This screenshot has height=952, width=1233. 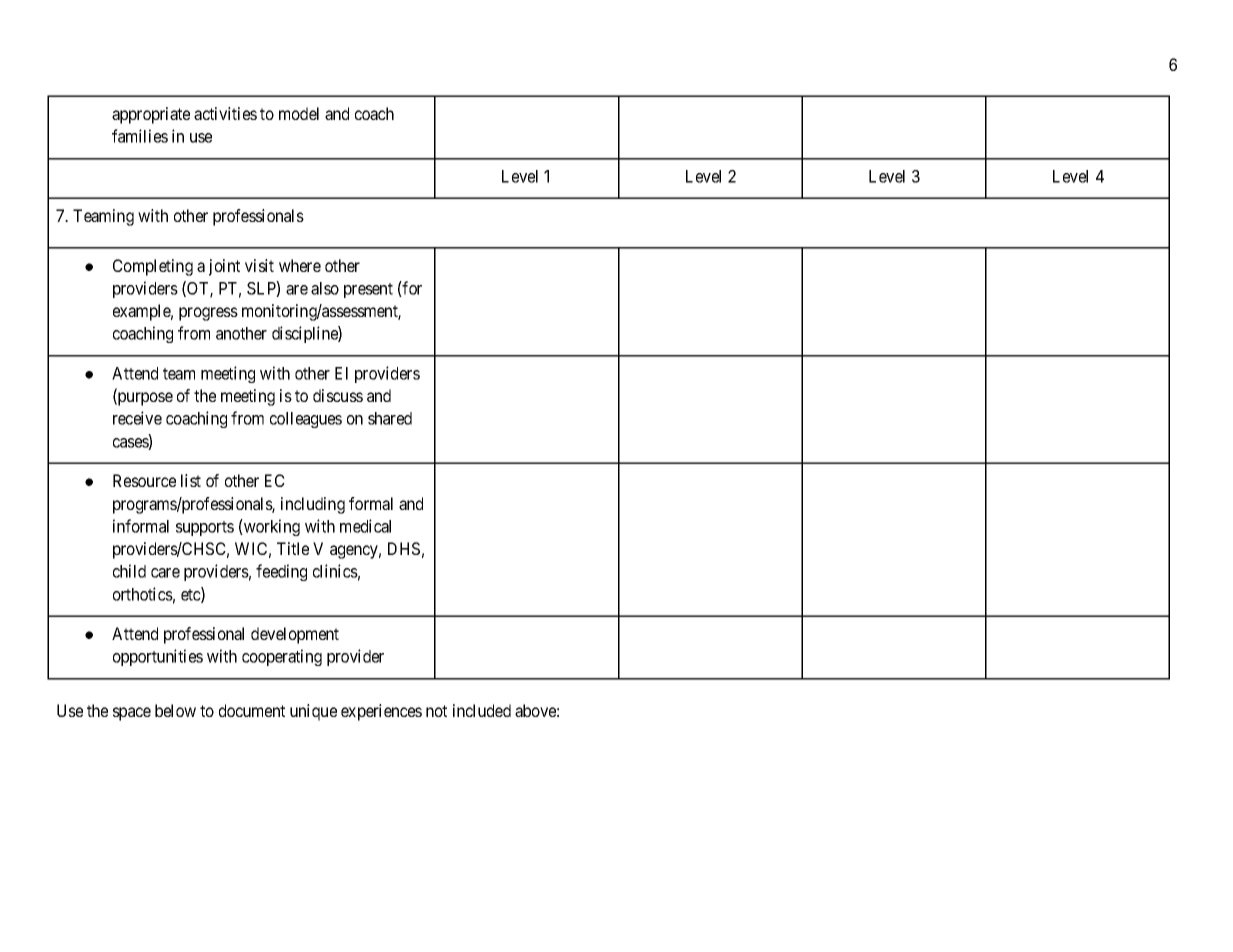 What do you see at coordinates (137, 418) in the screenshot?
I see `receive` at bounding box center [137, 418].
